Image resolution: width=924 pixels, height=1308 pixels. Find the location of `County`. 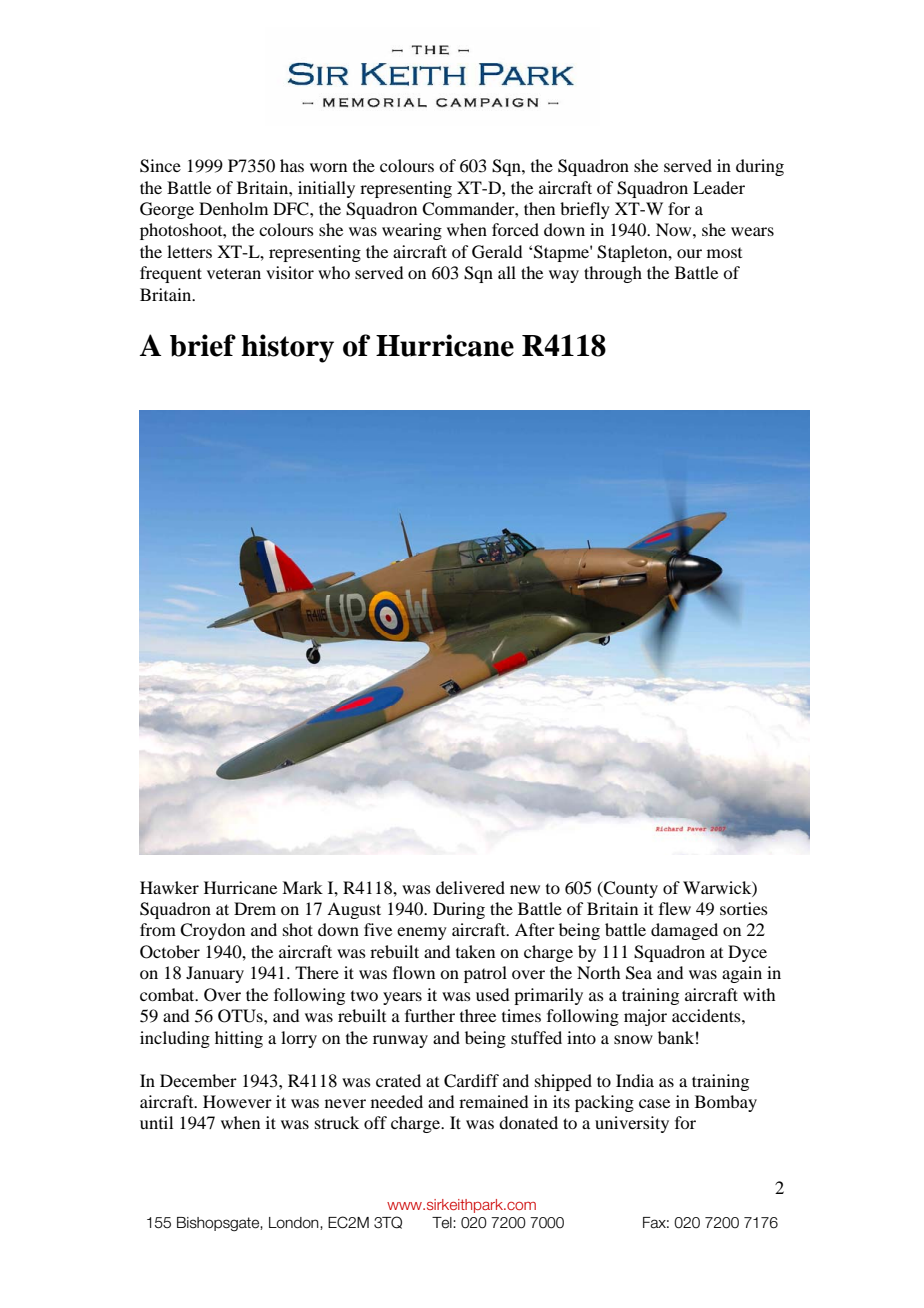

County is located at coordinates (630, 889).
